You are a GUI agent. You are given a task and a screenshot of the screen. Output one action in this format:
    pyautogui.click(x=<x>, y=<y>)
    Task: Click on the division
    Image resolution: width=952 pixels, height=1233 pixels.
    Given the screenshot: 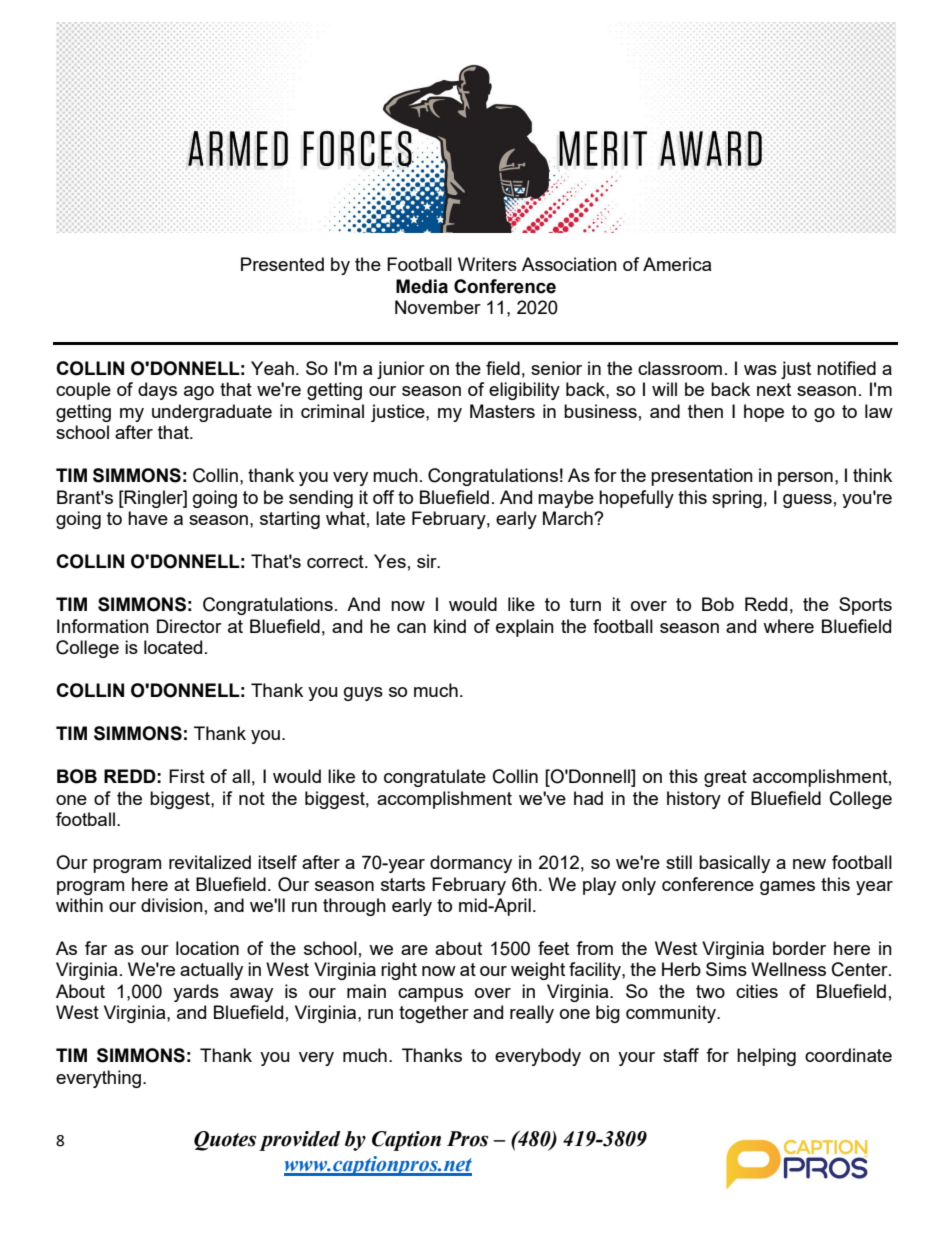 What is the action you would take?
    pyautogui.click(x=172, y=905)
